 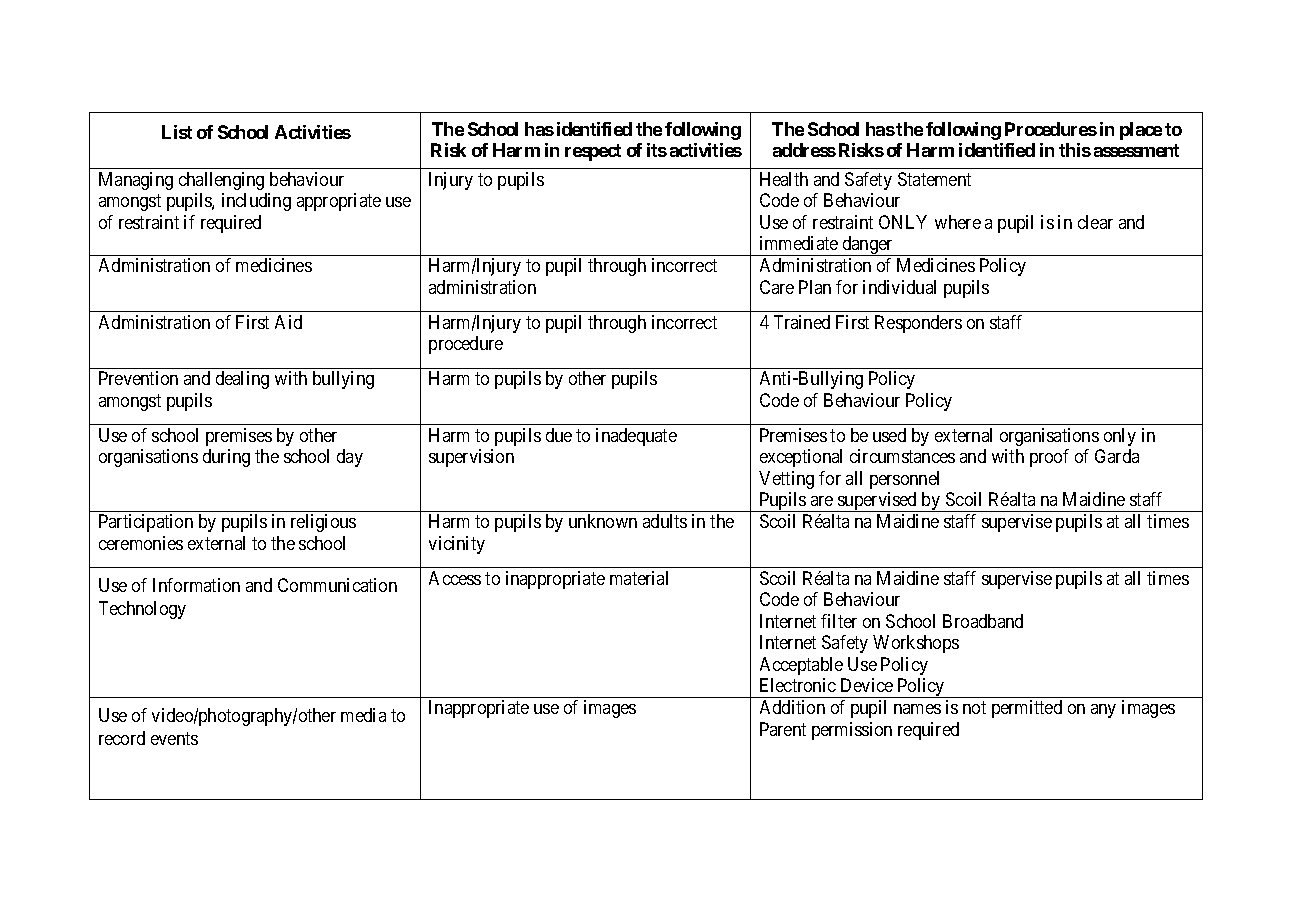 What do you see at coordinates (918, 324) in the page?
I see `Responders` at bounding box center [918, 324].
